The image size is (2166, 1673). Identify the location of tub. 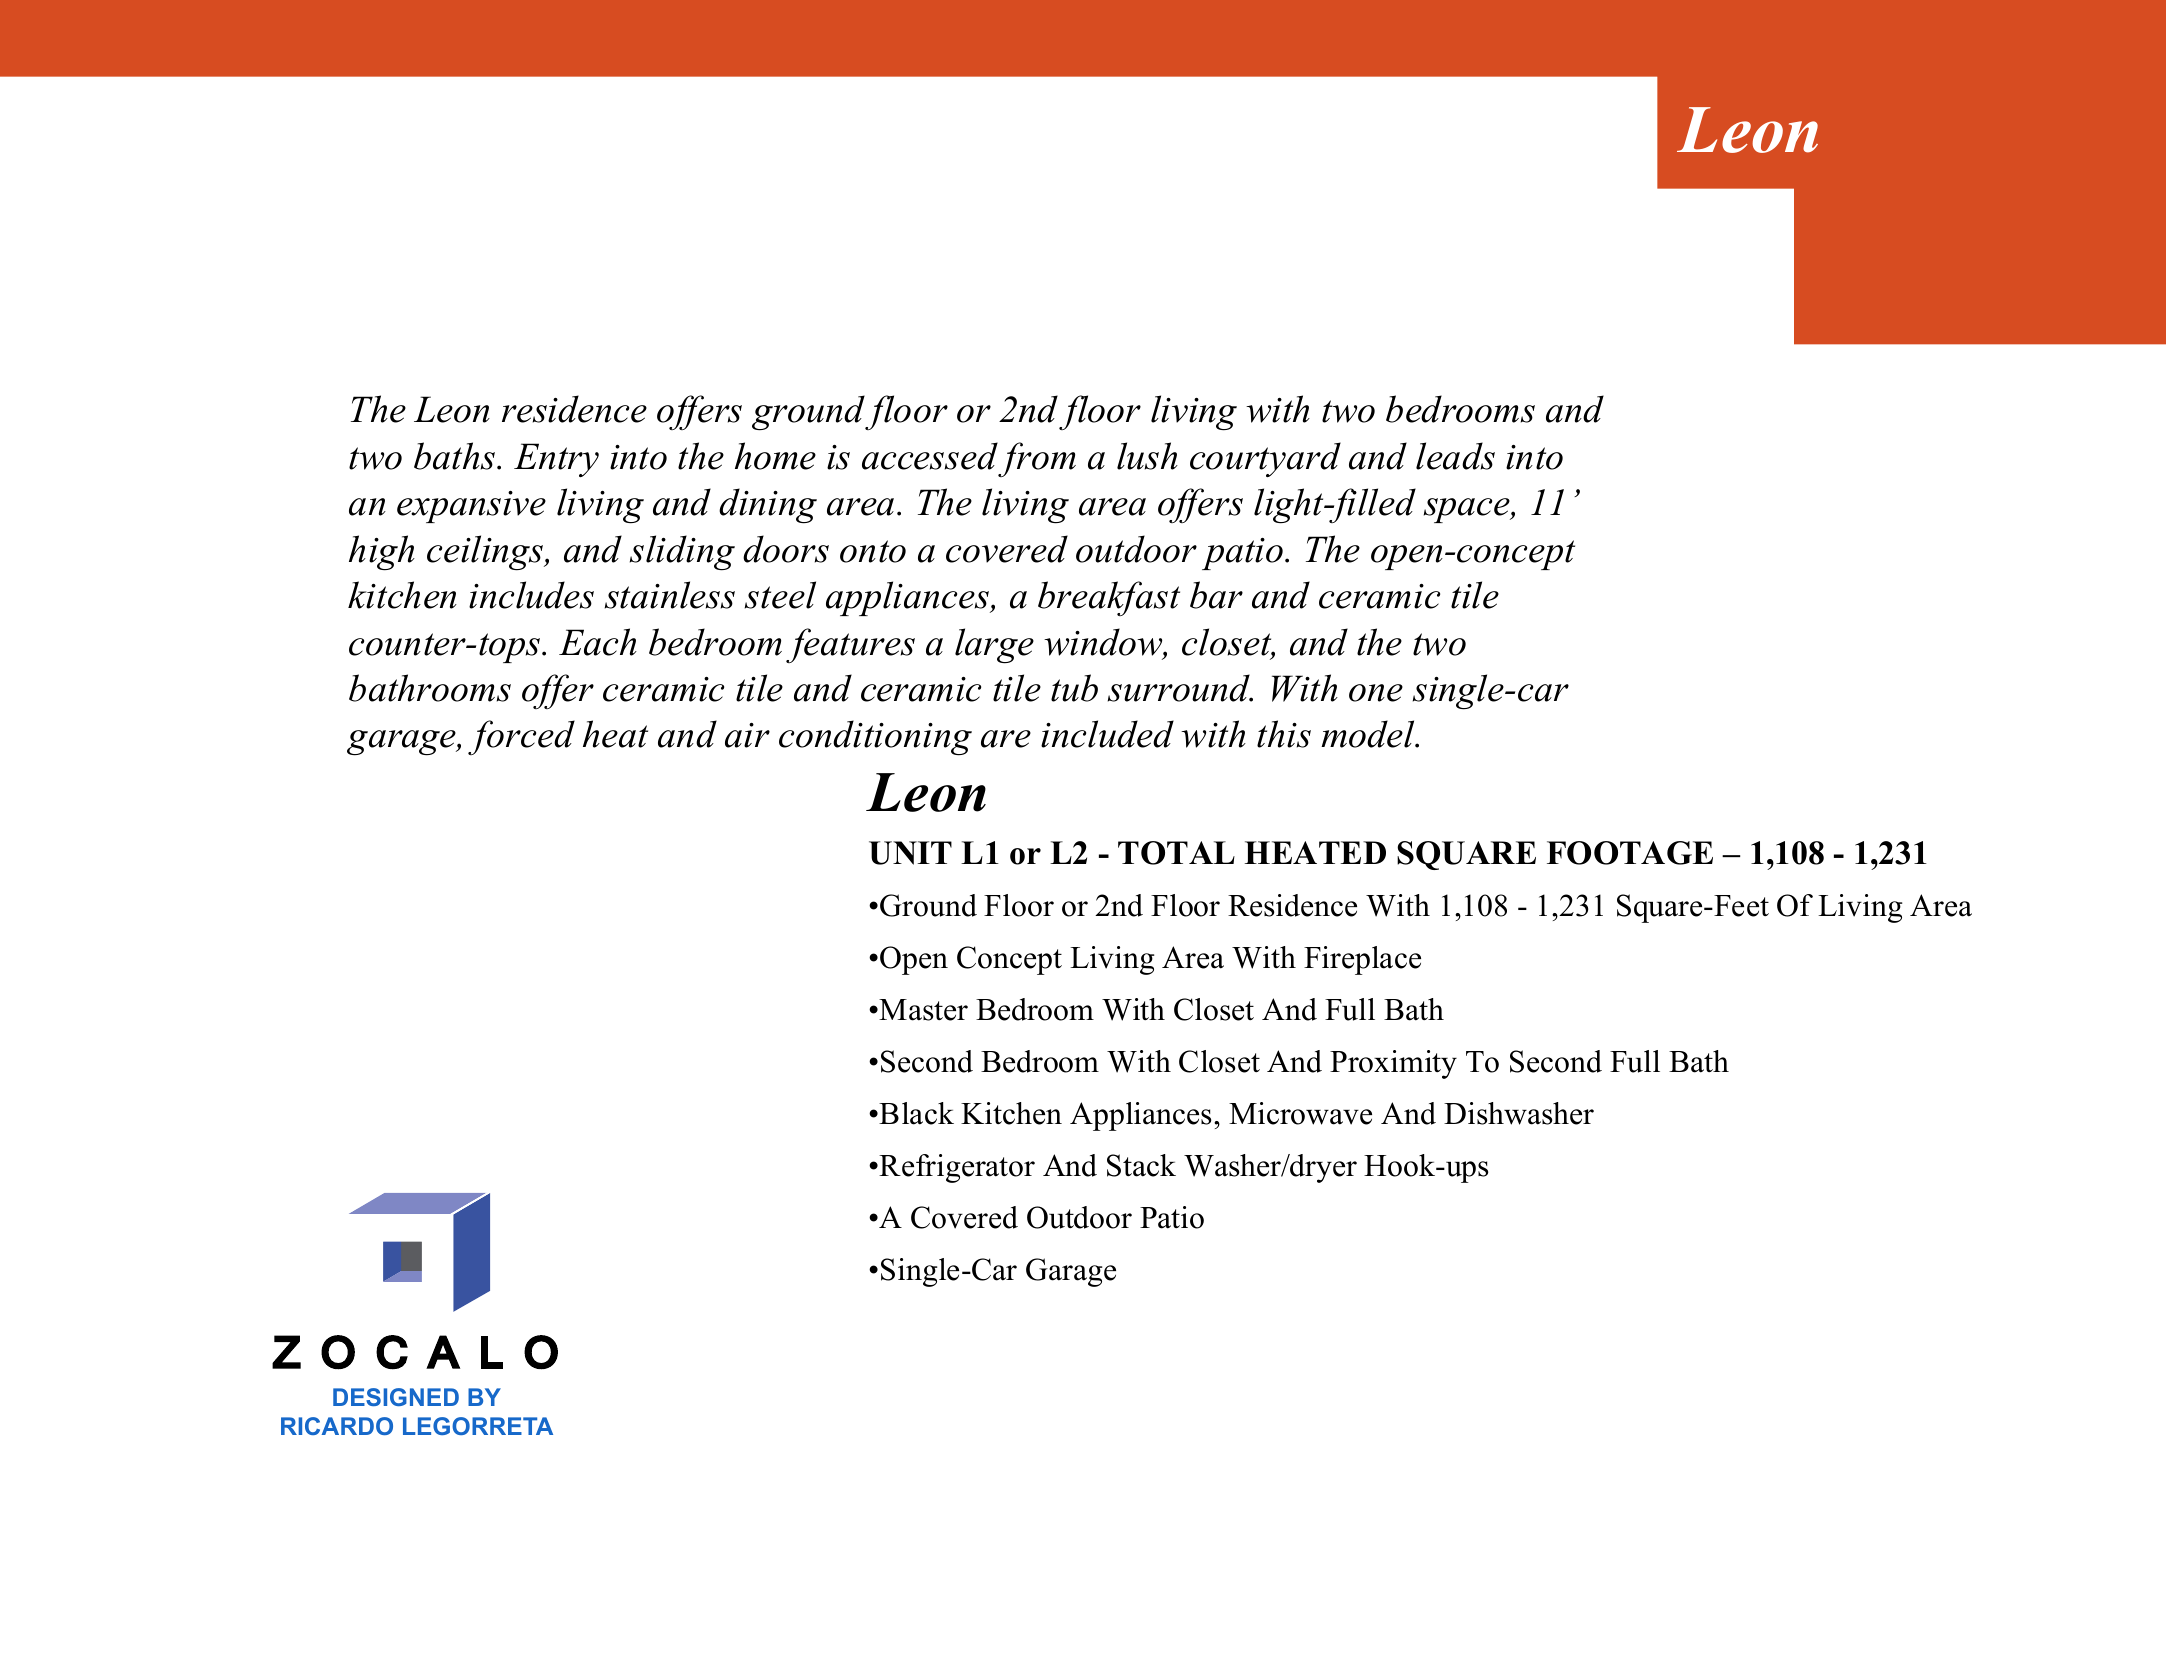
(1074, 688).
